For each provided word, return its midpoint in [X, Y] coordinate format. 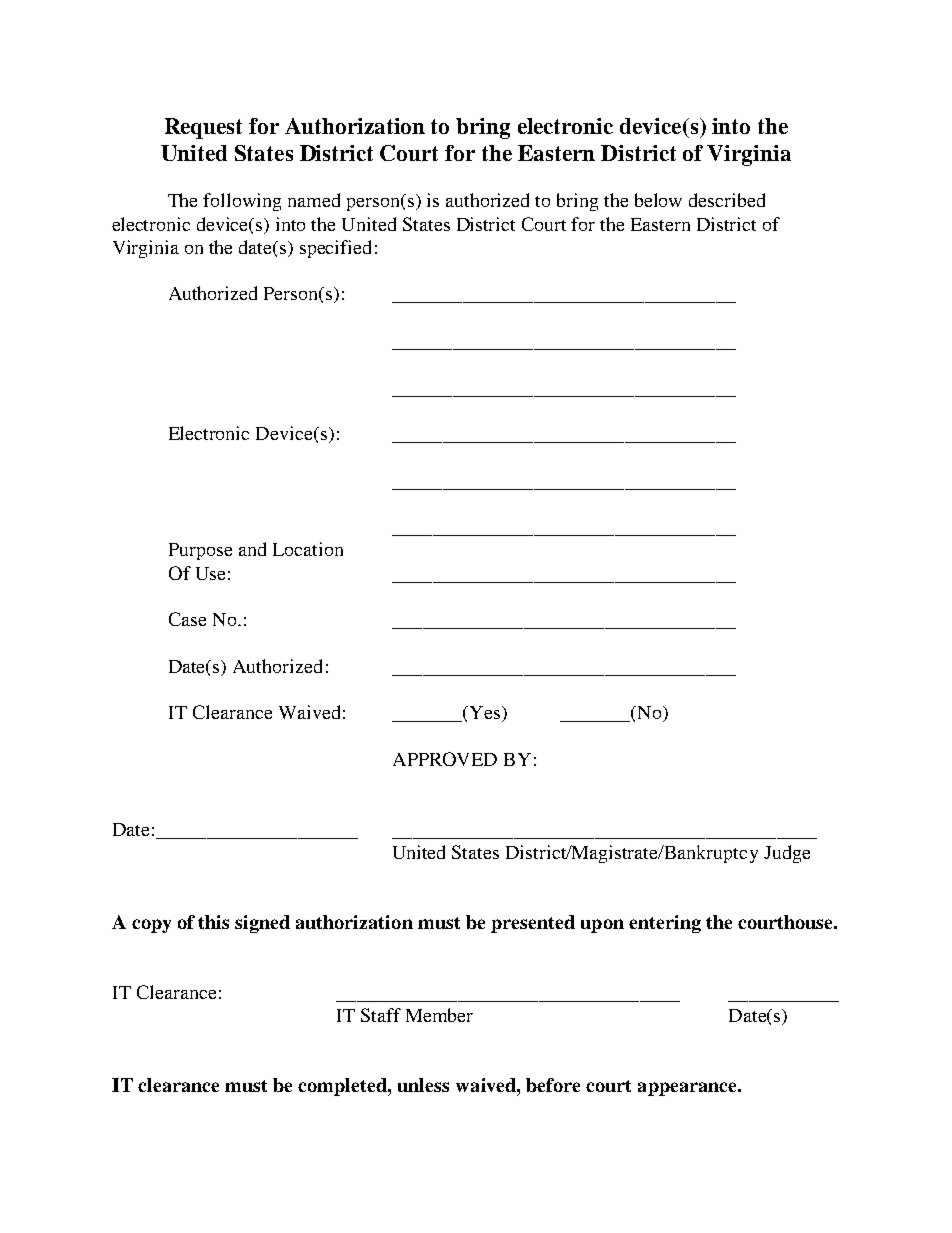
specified [335, 249]
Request [203, 128]
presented [533, 924]
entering [665, 924]
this [213, 922]
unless [423, 1085]
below [658, 200]
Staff [381, 1015]
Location [308, 549]
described [727, 200]
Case [187, 619]
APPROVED [445, 759]
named [314, 200]
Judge [787, 854]
